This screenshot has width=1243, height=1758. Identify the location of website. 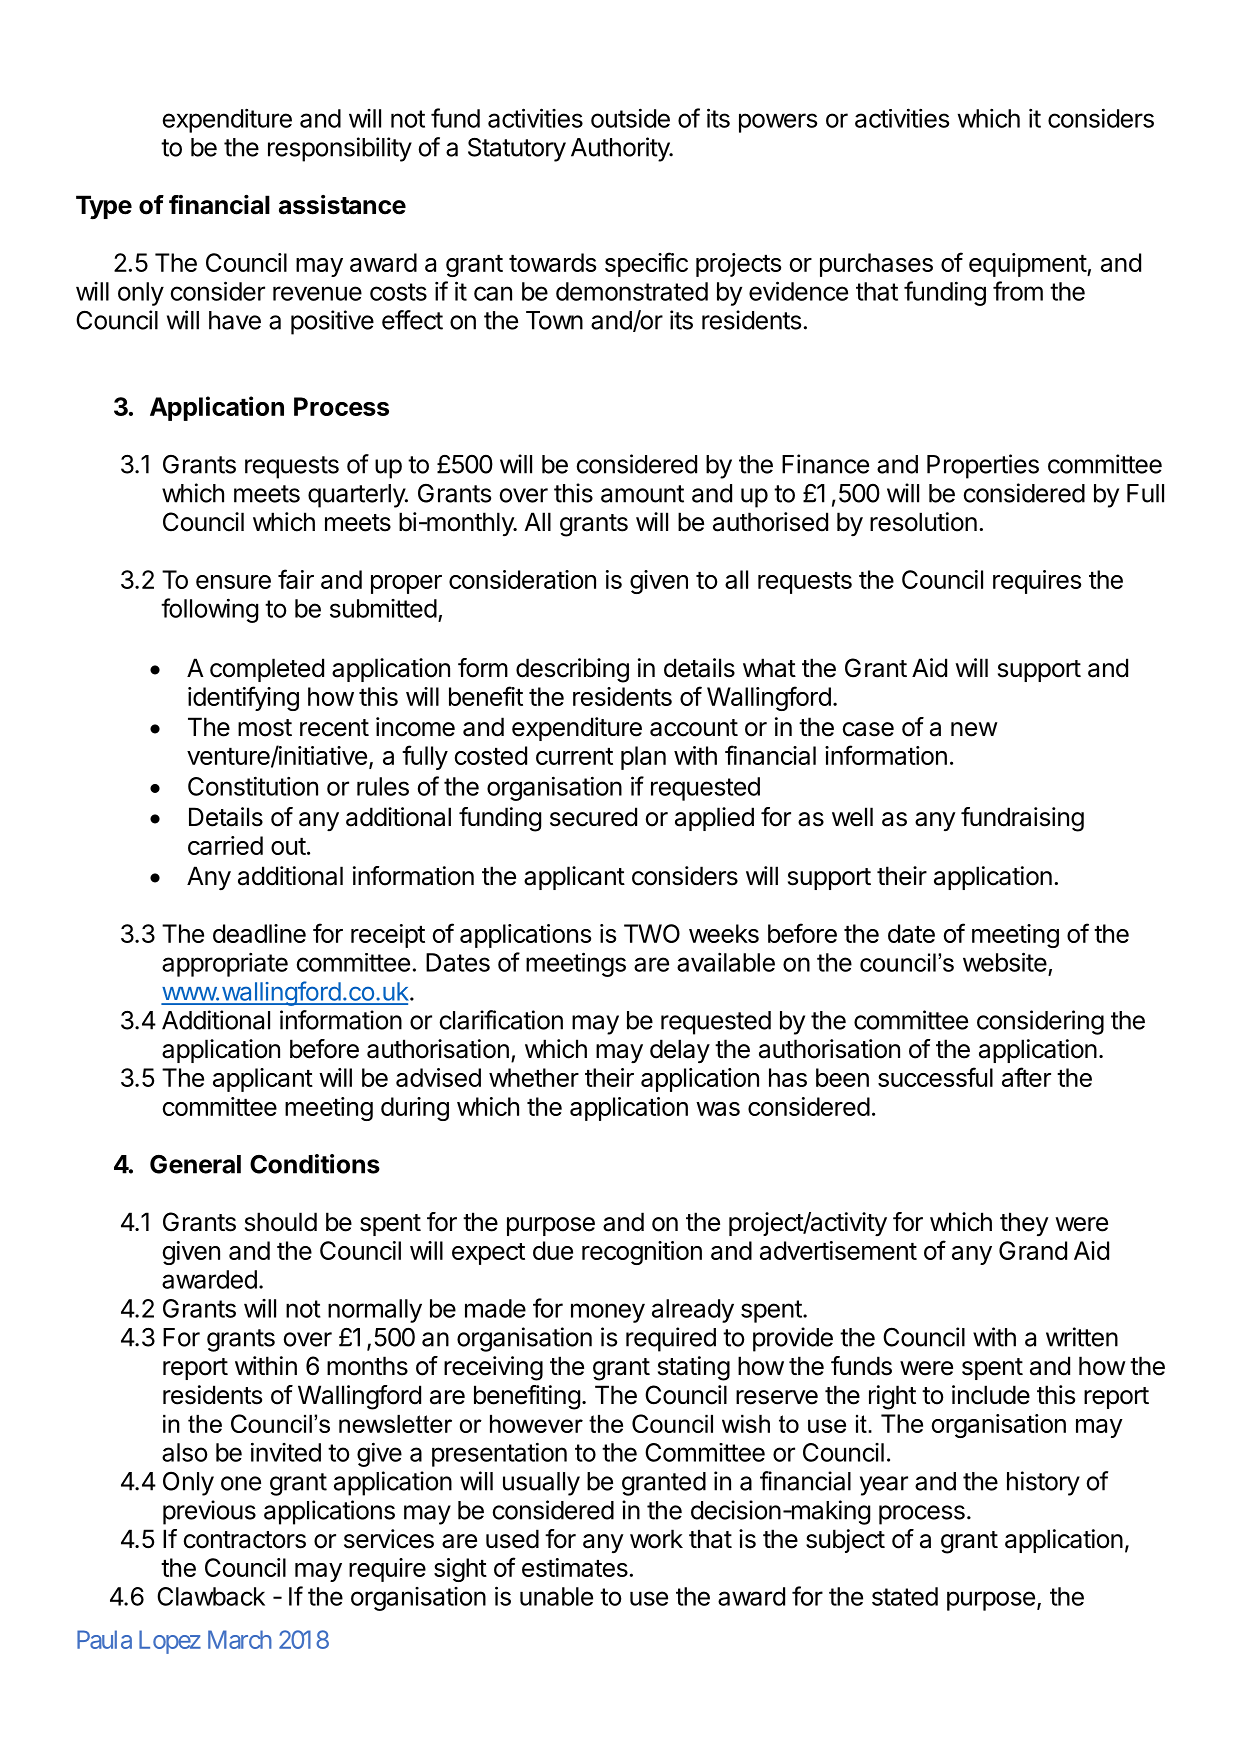
(1005, 962).
